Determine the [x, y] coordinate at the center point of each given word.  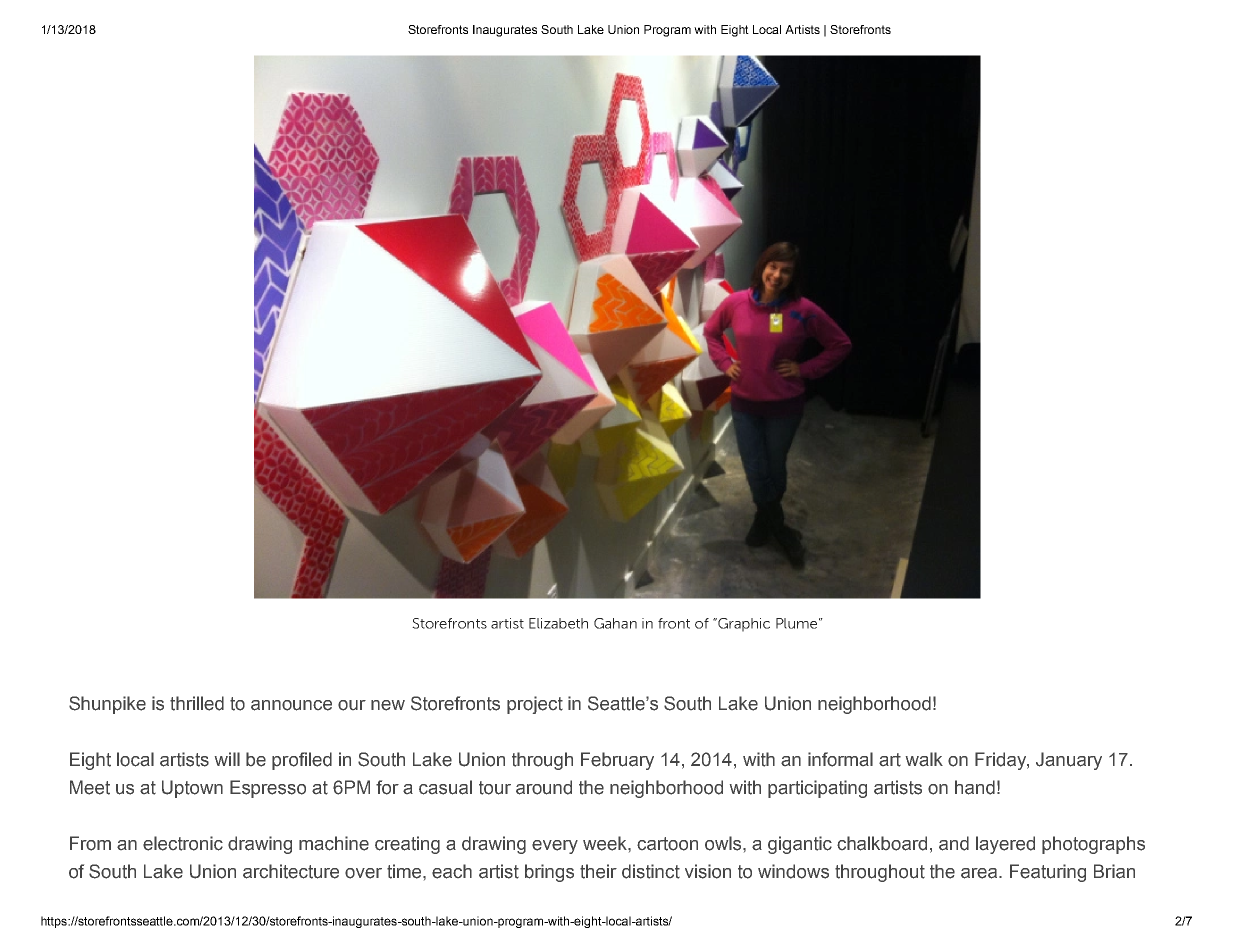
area [980, 873]
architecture [291, 871]
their [598, 871]
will [227, 759]
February [617, 761]
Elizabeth [558, 623]
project [535, 705]
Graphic [743, 625]
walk [924, 759]
